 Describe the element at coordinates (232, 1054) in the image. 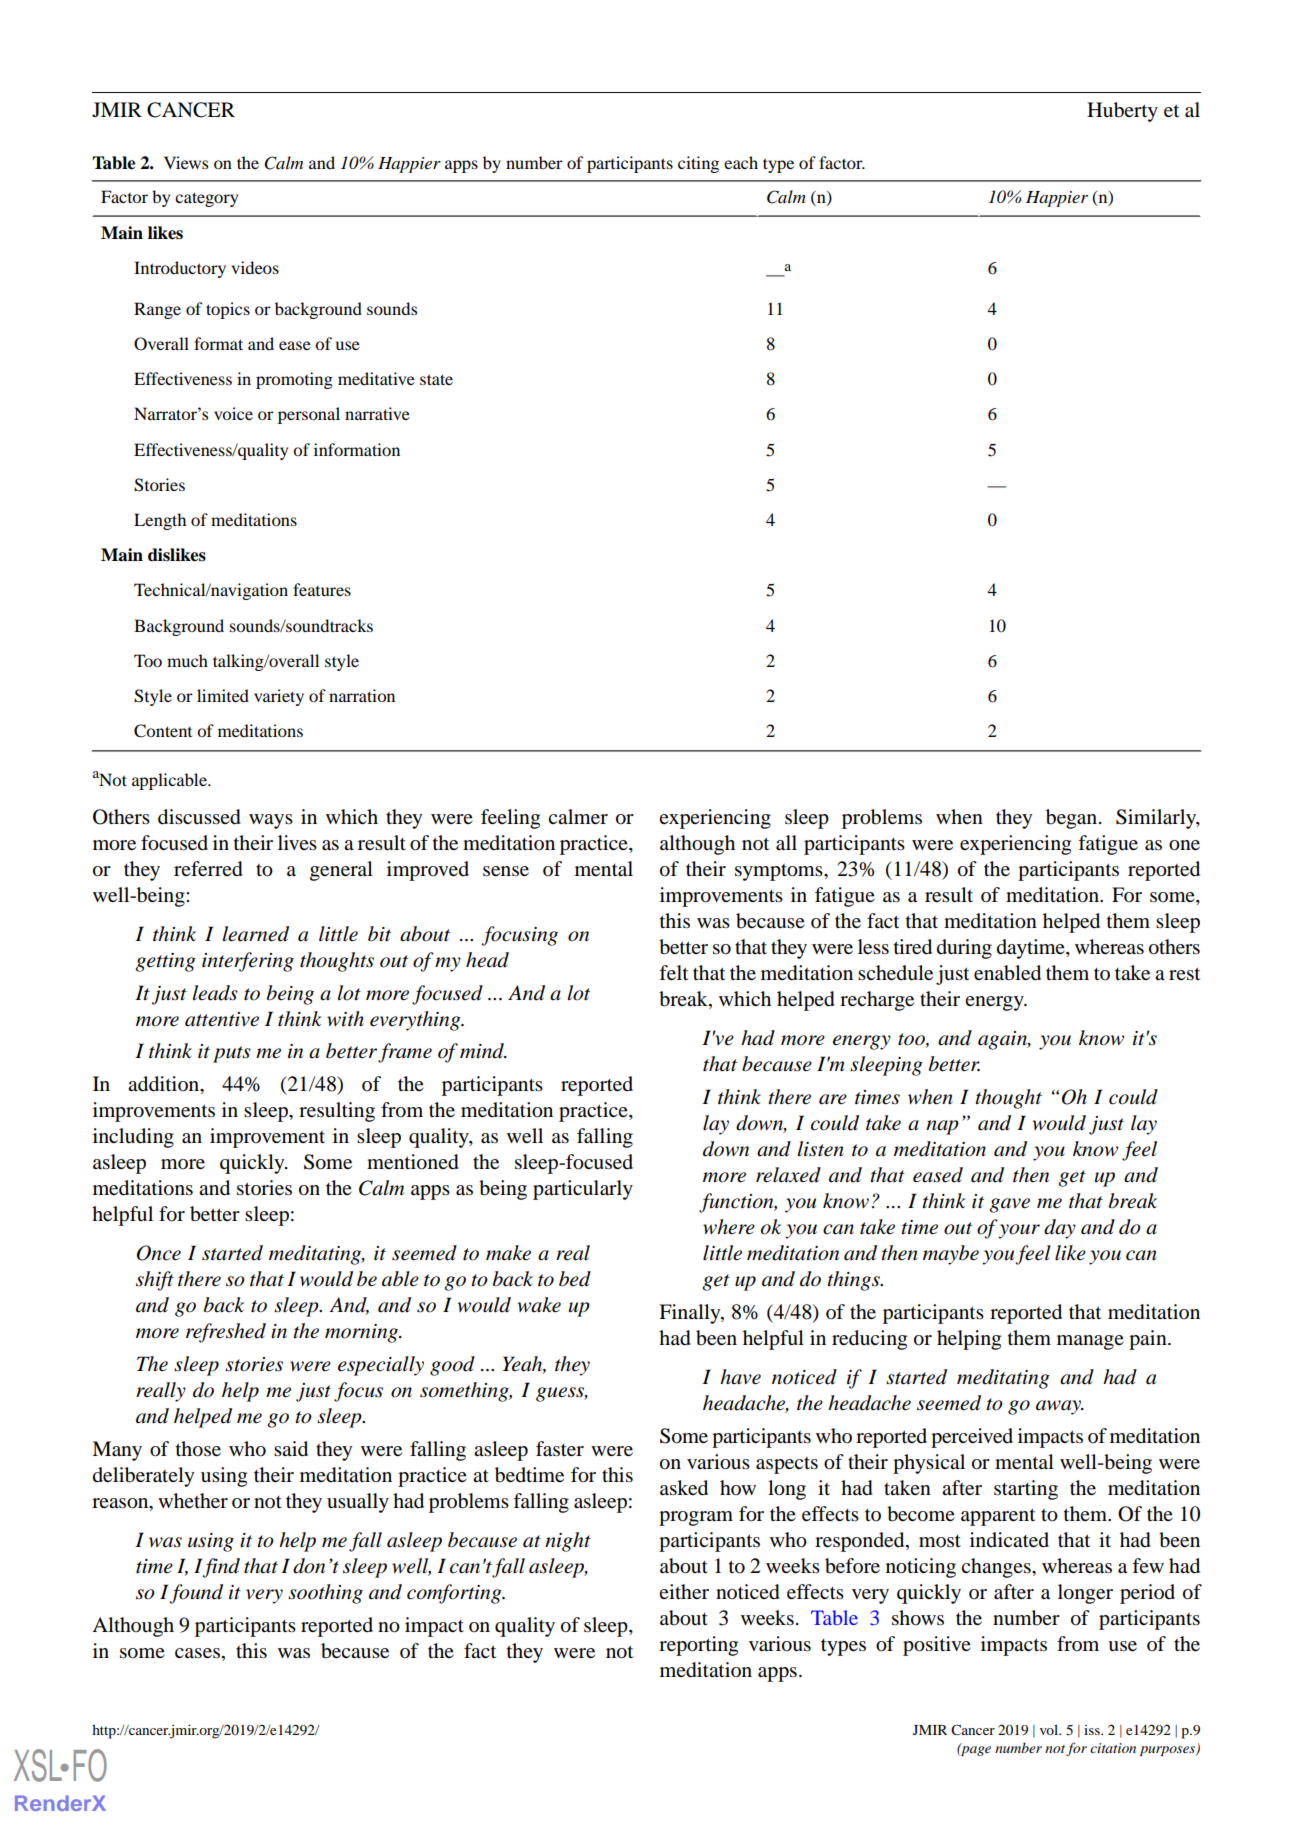

I see `puts` at that location.
